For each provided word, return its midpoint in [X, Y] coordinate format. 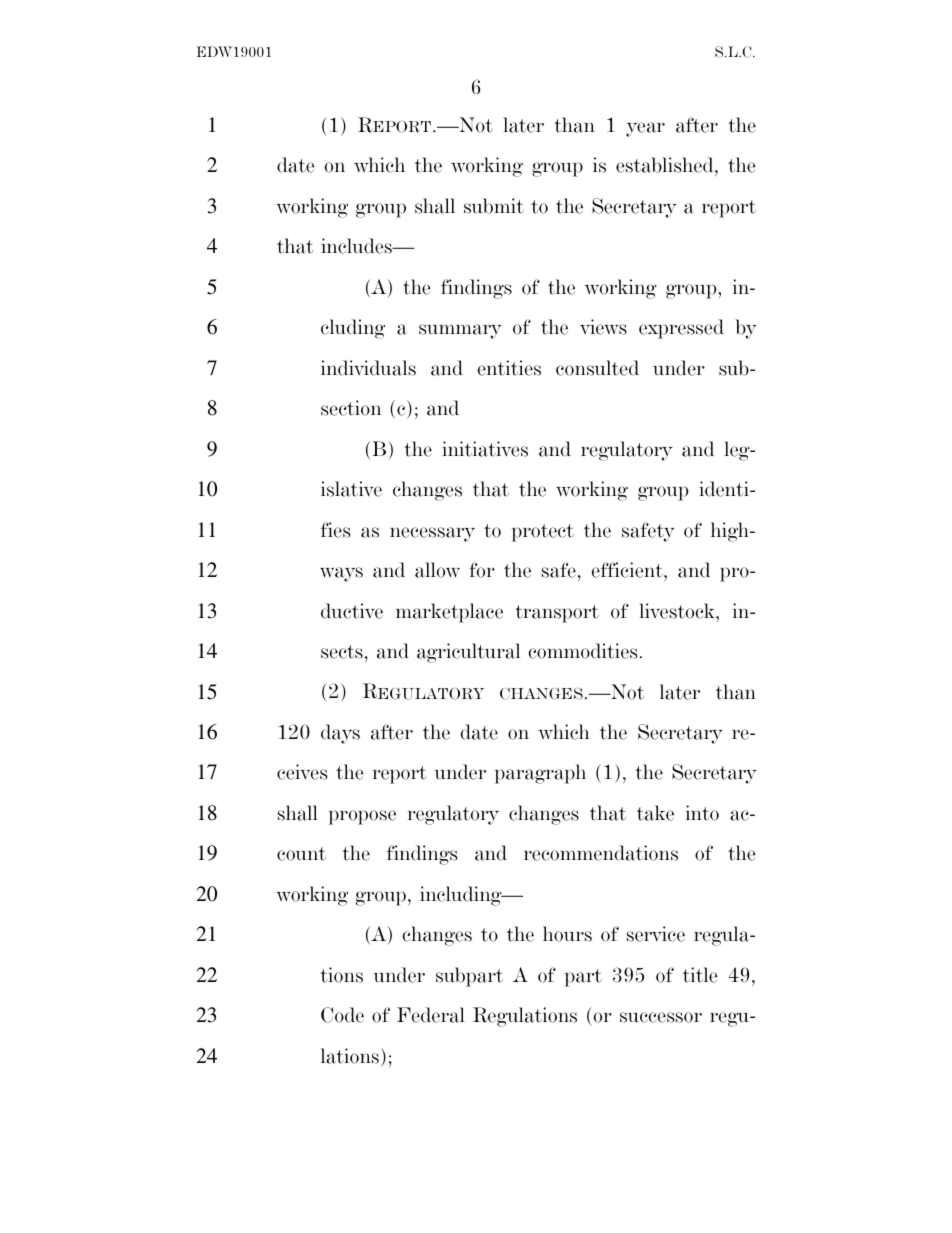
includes [357, 246]
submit [494, 206]
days [340, 734]
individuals [368, 368]
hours [567, 934]
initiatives [485, 449]
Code [342, 1015]
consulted [597, 368]
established [666, 166]
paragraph [540, 774]
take [655, 813]
